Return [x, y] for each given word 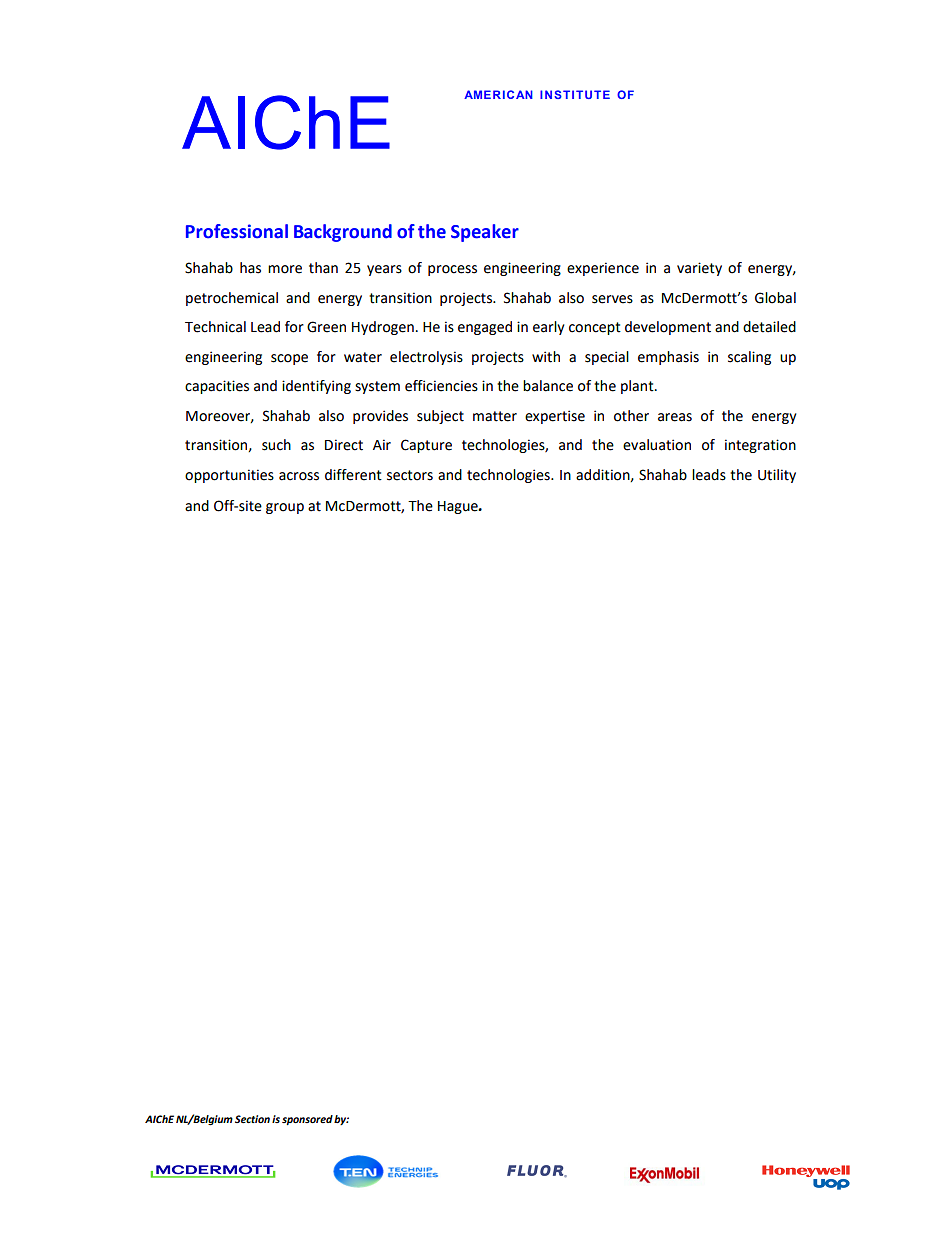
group [285, 508]
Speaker [485, 233]
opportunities [229, 476]
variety [699, 269]
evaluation [657, 445]
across [299, 476]
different [353, 475]
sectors [410, 475]
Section [252, 1119]
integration [760, 446]
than [323, 268]
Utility [777, 476]
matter [495, 416]
